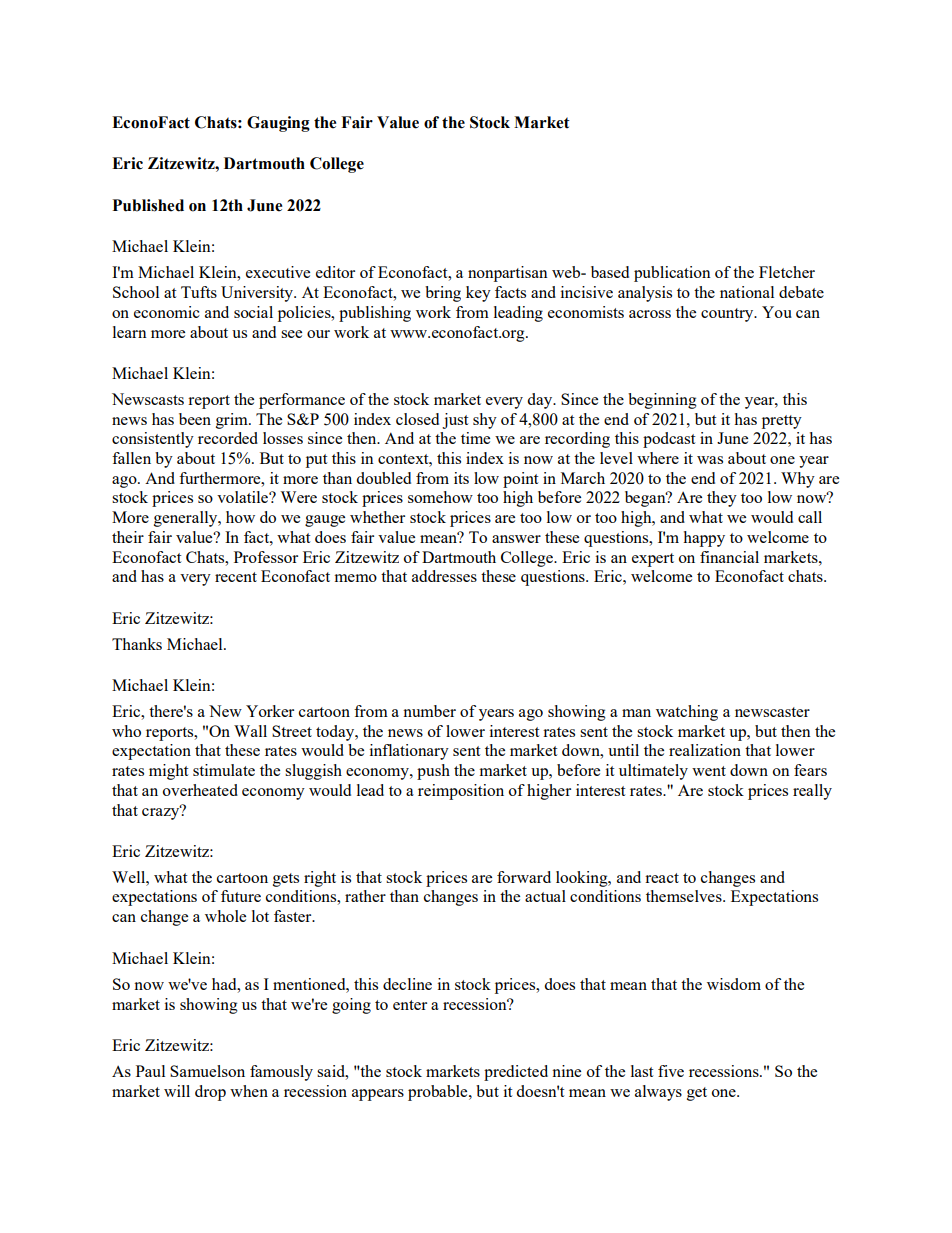 Image resolution: width=952 pixels, height=1233 pixels. Describe the element at coordinates (722, 499) in the document. I see `they` at that location.
